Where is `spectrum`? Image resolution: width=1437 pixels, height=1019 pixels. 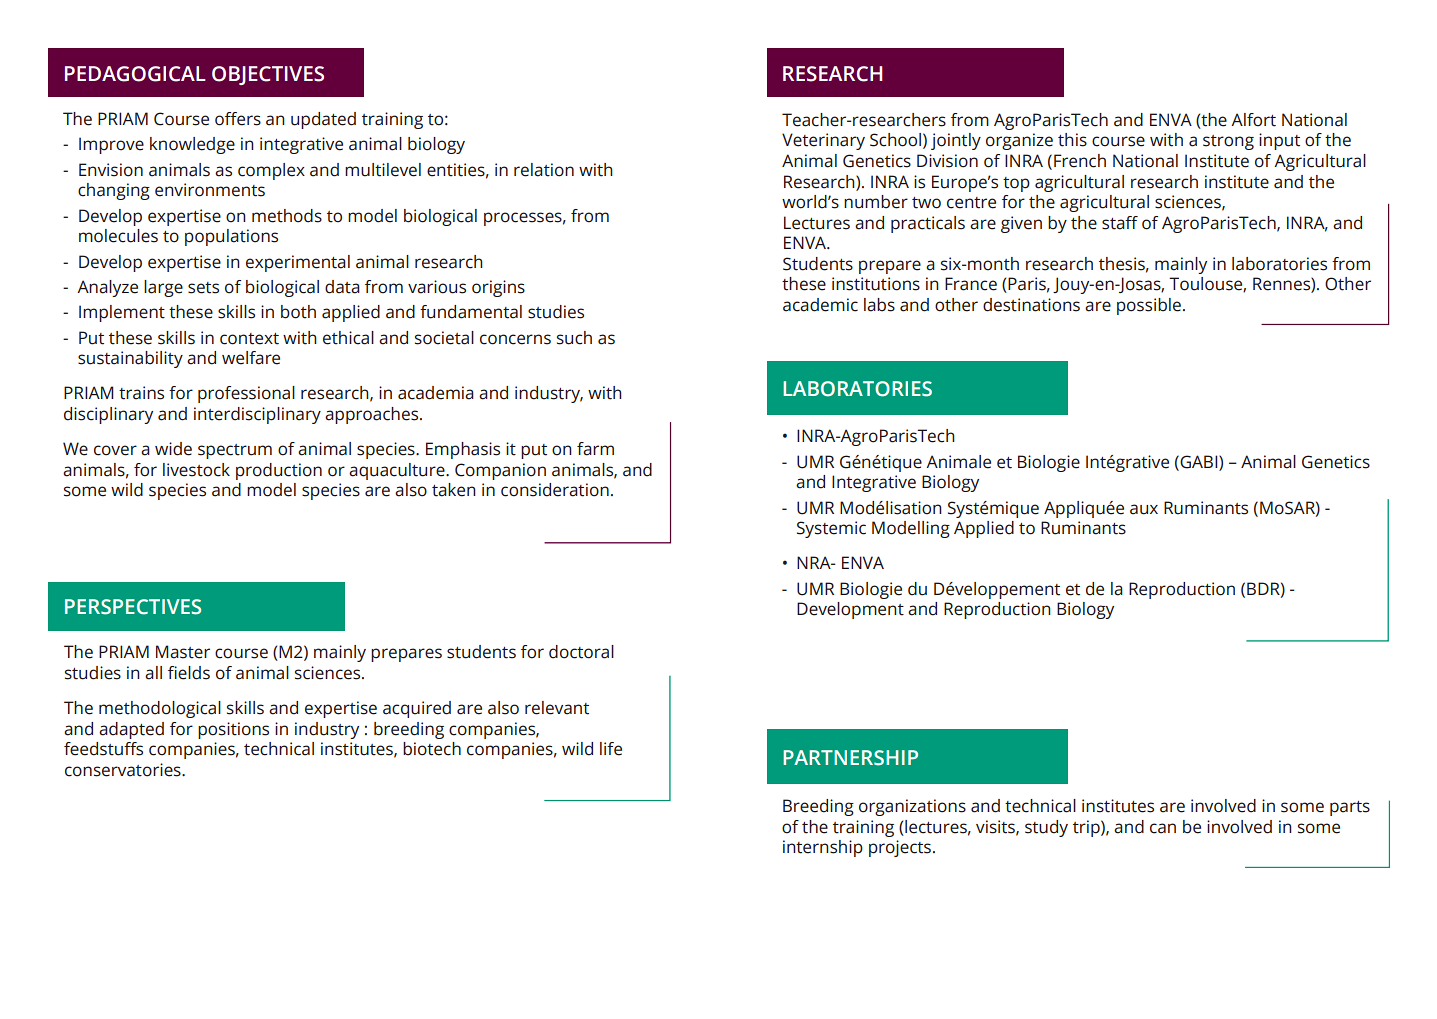 spectrum is located at coordinates (235, 451).
